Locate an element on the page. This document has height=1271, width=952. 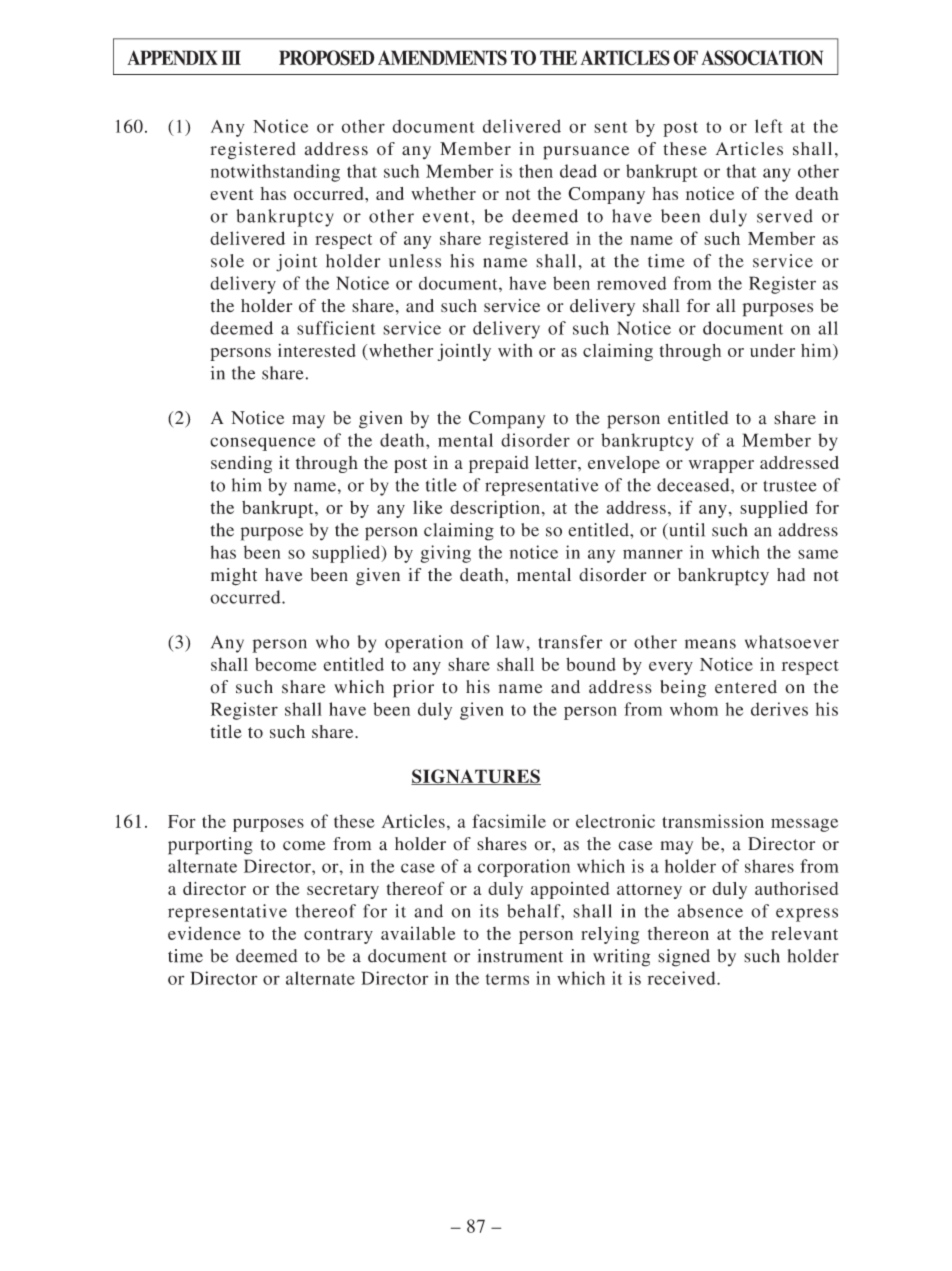
signed is located at coordinates (684, 958).
